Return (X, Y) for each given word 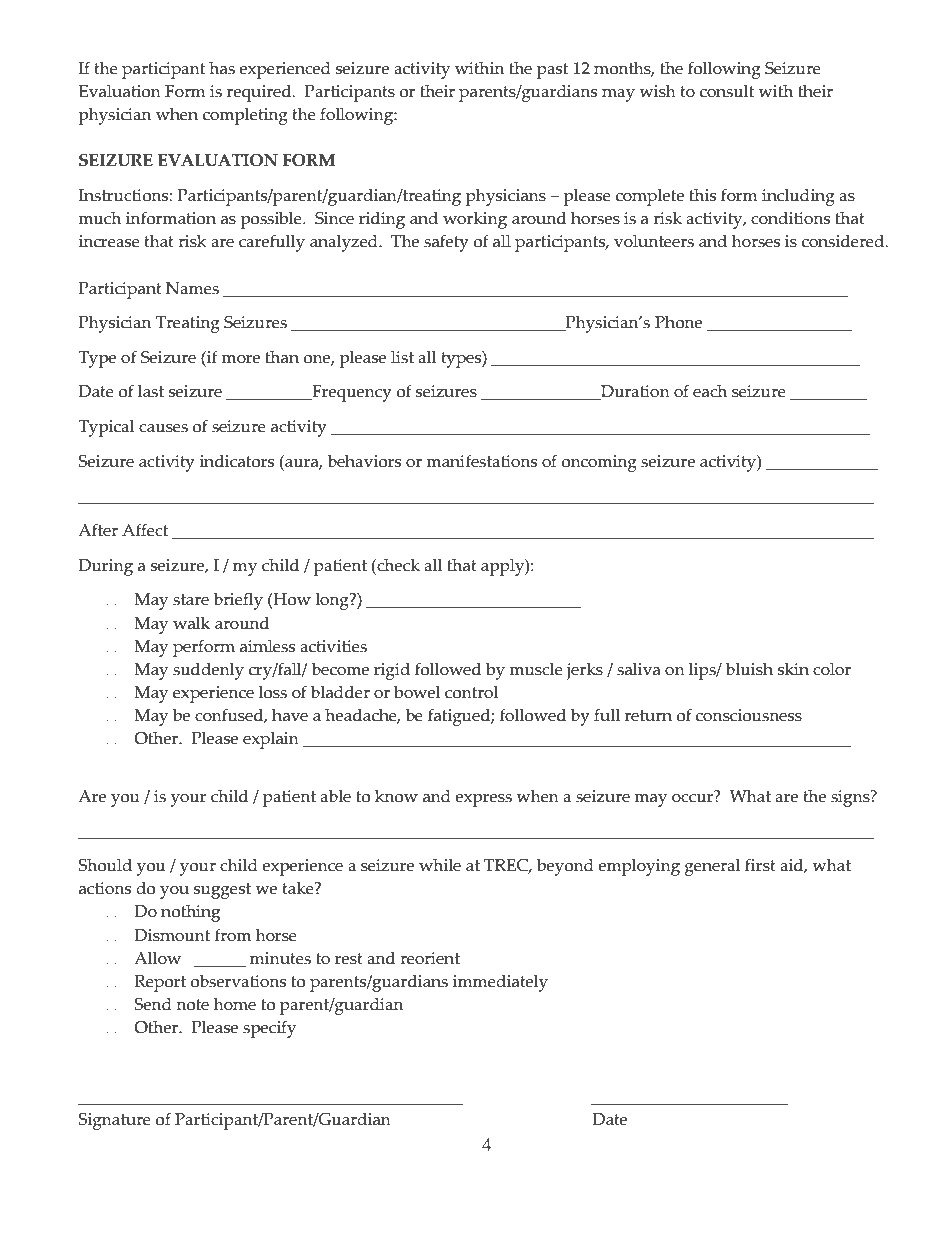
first (760, 865)
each (710, 391)
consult (727, 91)
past (552, 71)
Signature (115, 1121)
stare (191, 600)
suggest (222, 891)
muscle (536, 669)
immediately (500, 983)
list (402, 357)
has (222, 68)
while (440, 865)
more (240, 359)
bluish (749, 669)
